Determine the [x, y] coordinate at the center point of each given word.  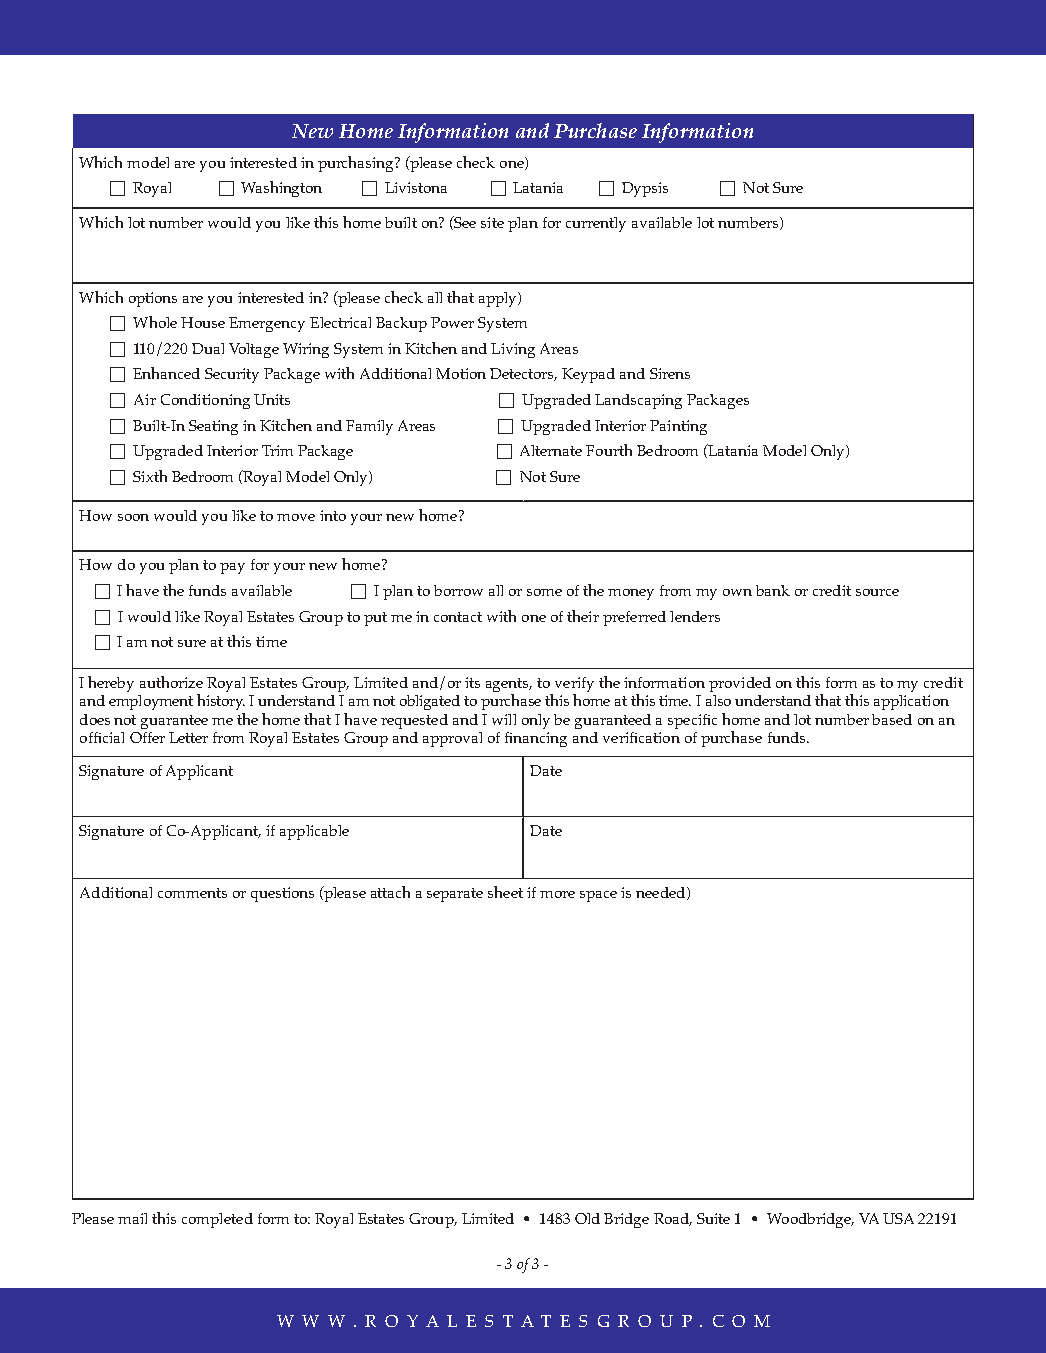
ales [459, 1321]
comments [192, 893]
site [492, 222]
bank [773, 590]
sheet [505, 892]
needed [662, 893]
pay [232, 568]
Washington [281, 189]
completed [217, 1220]
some [544, 592]
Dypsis [645, 189]
